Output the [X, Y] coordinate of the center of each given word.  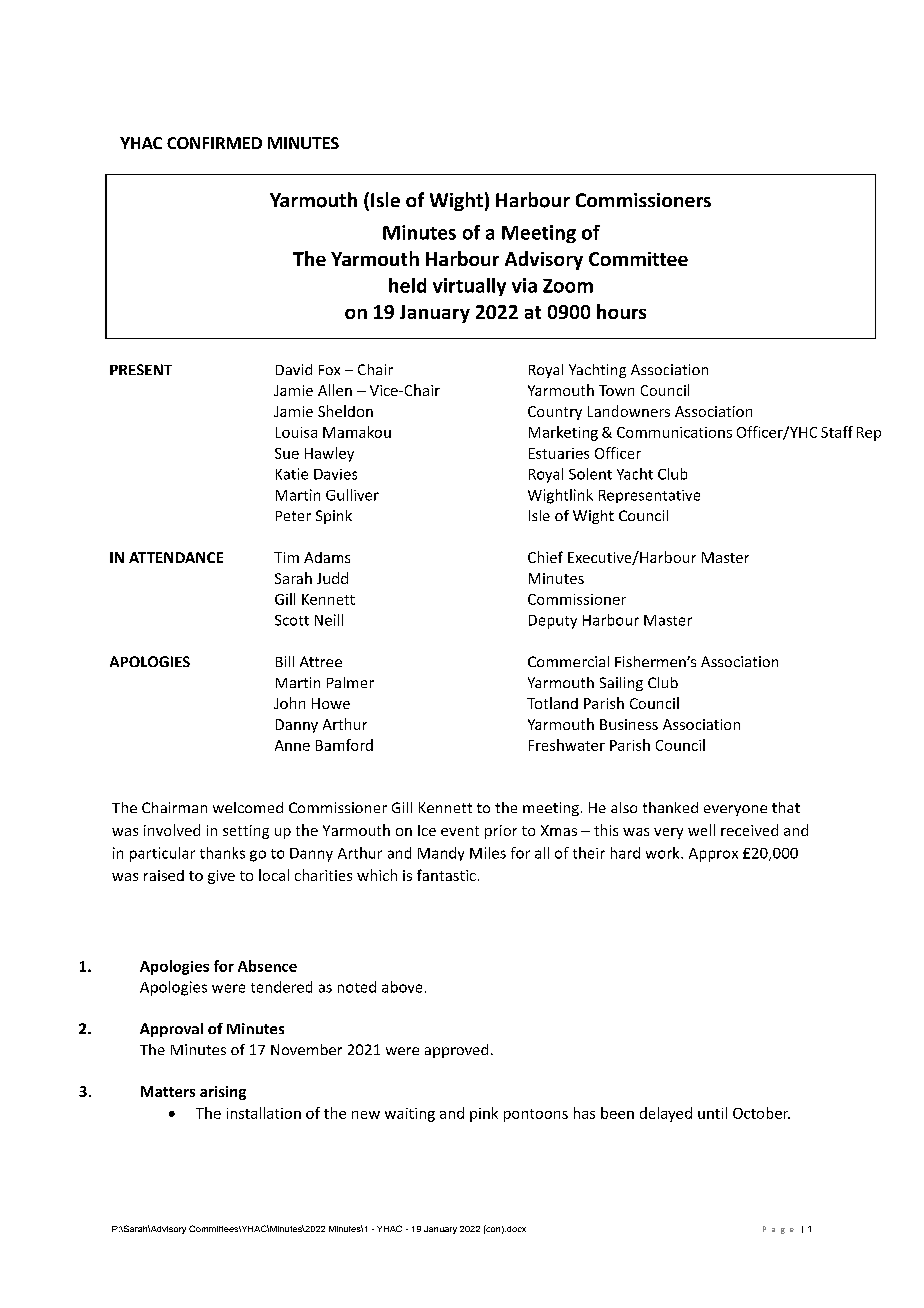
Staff [837, 432]
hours [621, 311]
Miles [488, 853]
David [294, 369]
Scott [292, 620]
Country [555, 413]
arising [223, 1093]
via [524, 285]
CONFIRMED [214, 143]
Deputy [553, 622]
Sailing [621, 684]
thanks [222, 853]
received [749, 830]
